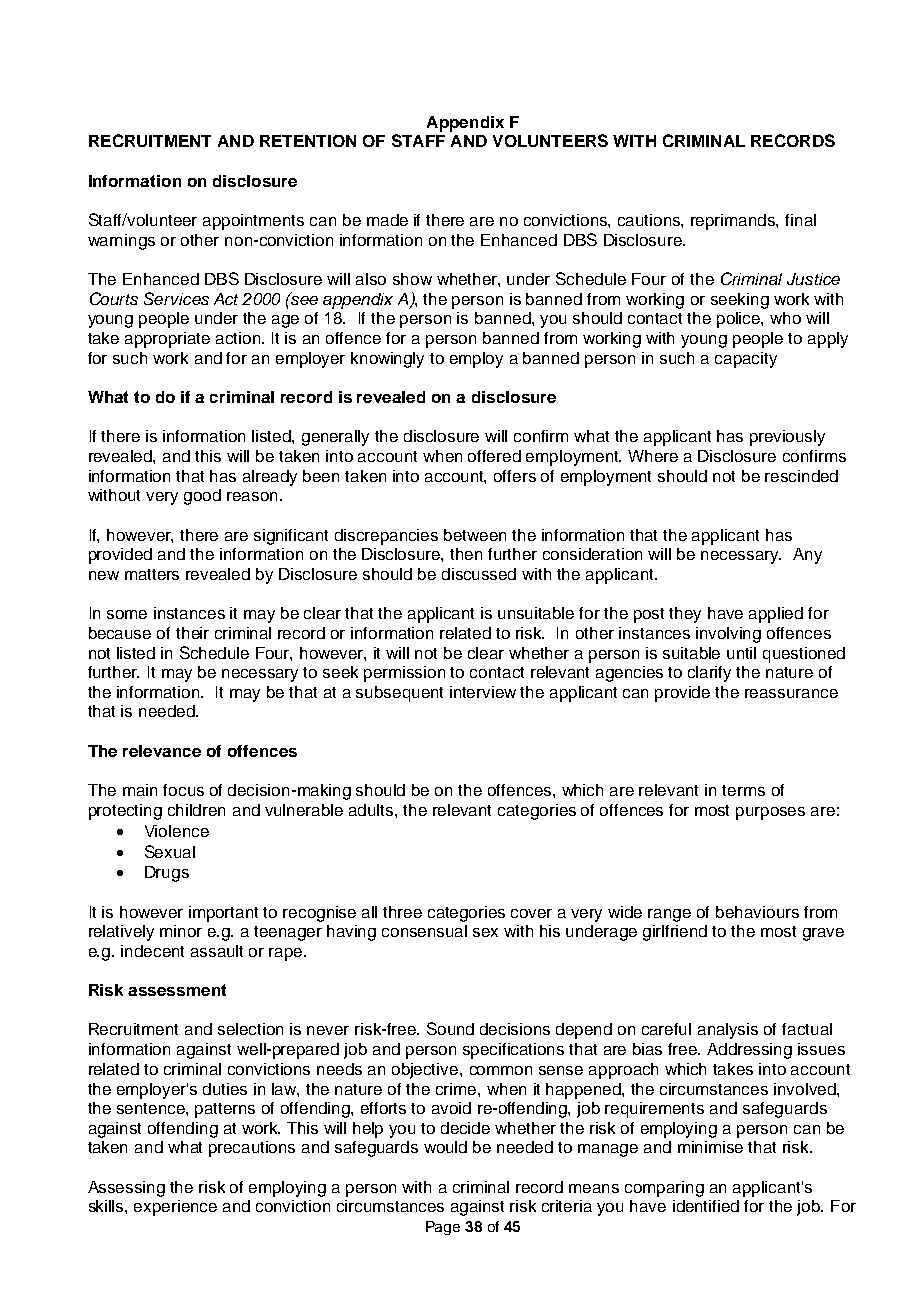 This screenshot has width=924, height=1308. Describe the element at coordinates (479, 574) in the screenshot. I see `discussed` at that location.
